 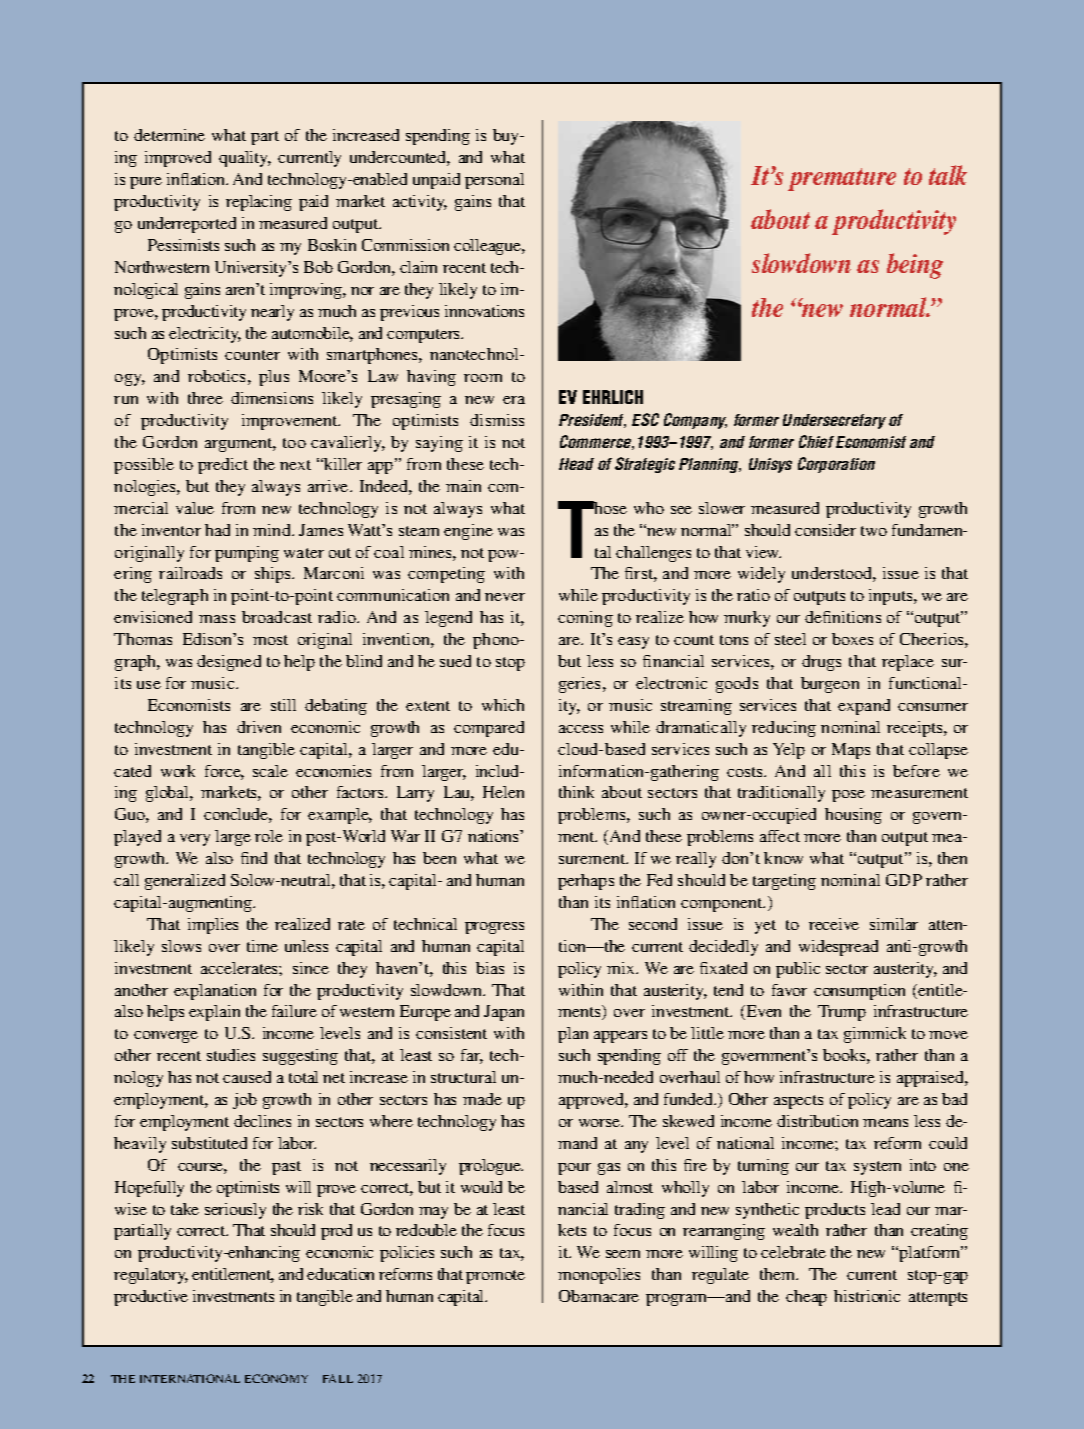 I want to click on gimmick, so click(x=875, y=1035).
